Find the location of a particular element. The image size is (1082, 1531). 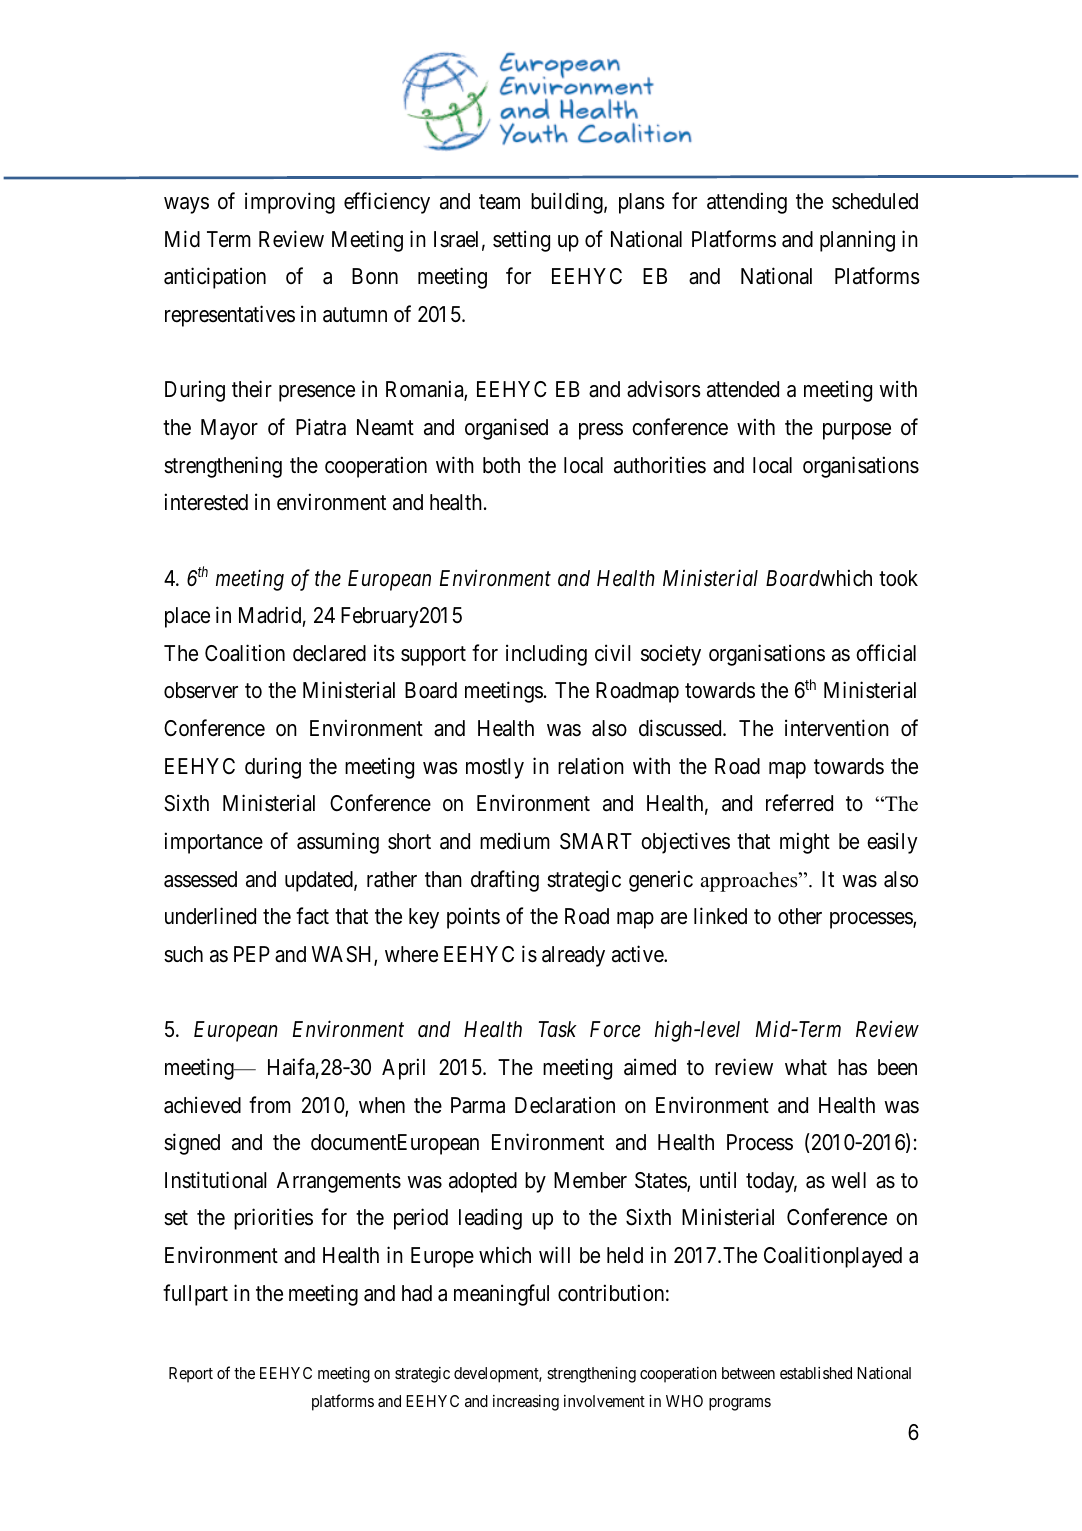

improving is located at coordinates (290, 203).
